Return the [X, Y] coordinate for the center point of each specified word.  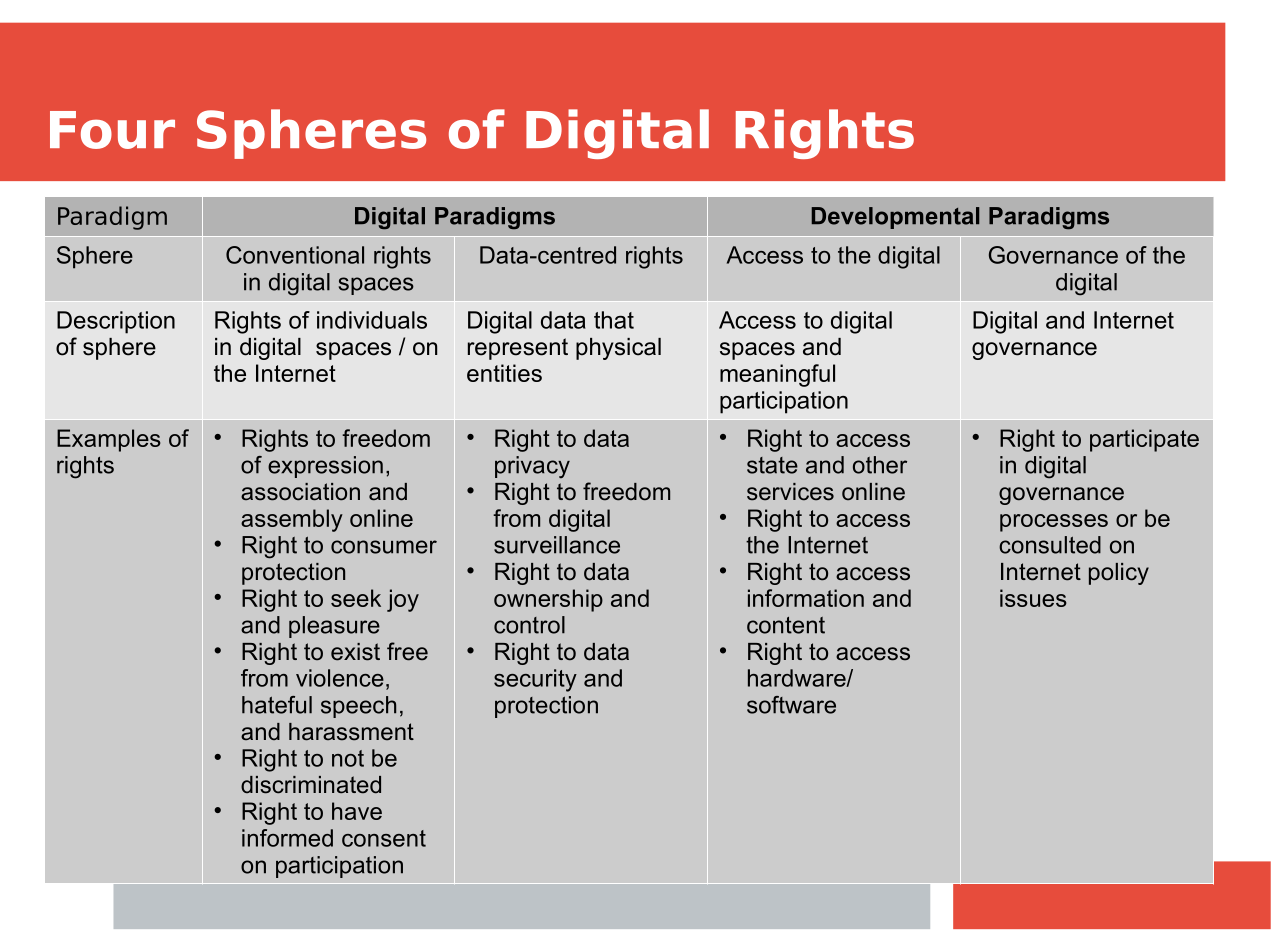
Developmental [895, 218]
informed [287, 838]
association [300, 492]
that [614, 320]
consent [384, 838]
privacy [532, 467]
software [791, 705]
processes [1054, 523]
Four [112, 130]
